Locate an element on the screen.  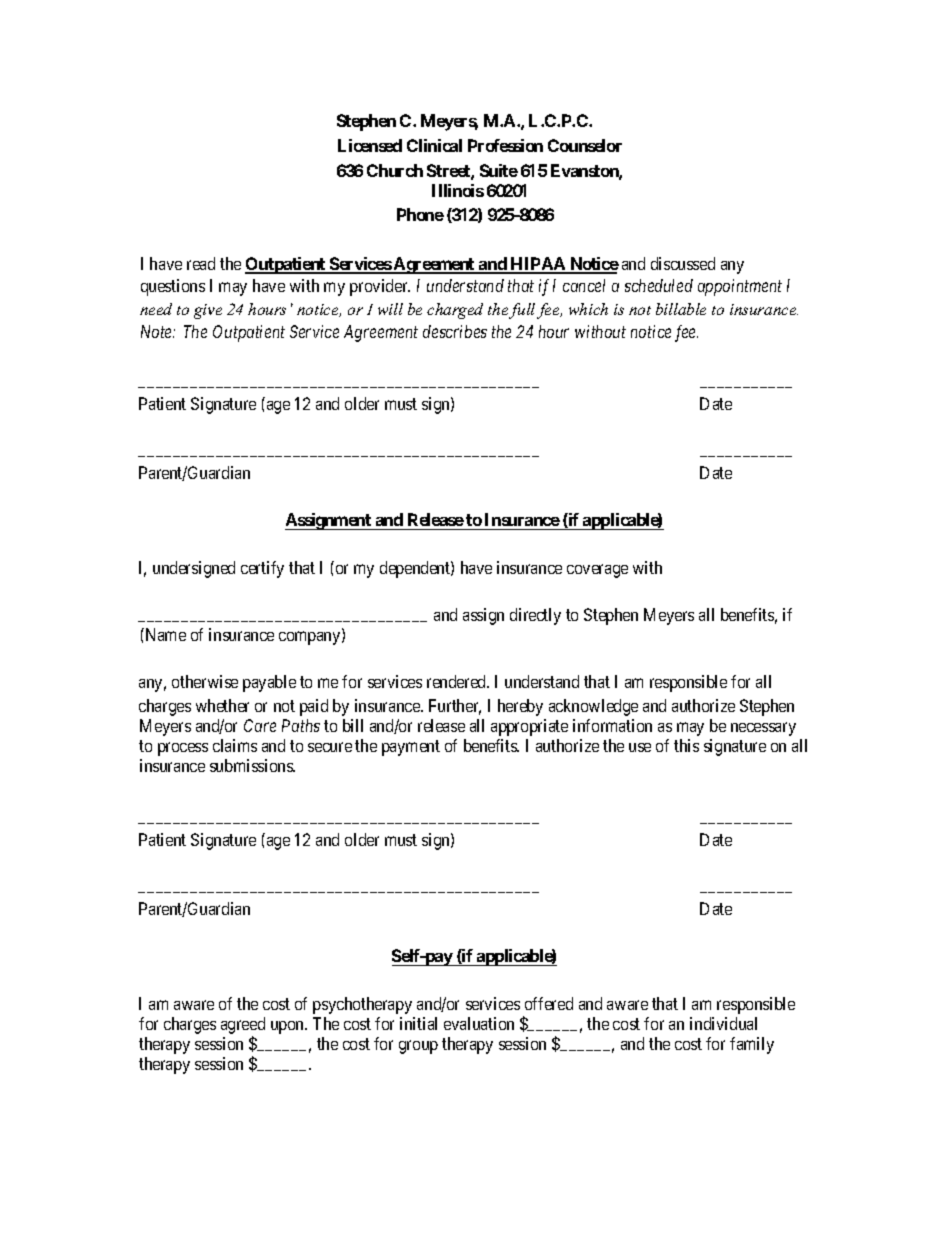
Counselor is located at coordinates (585, 145).
